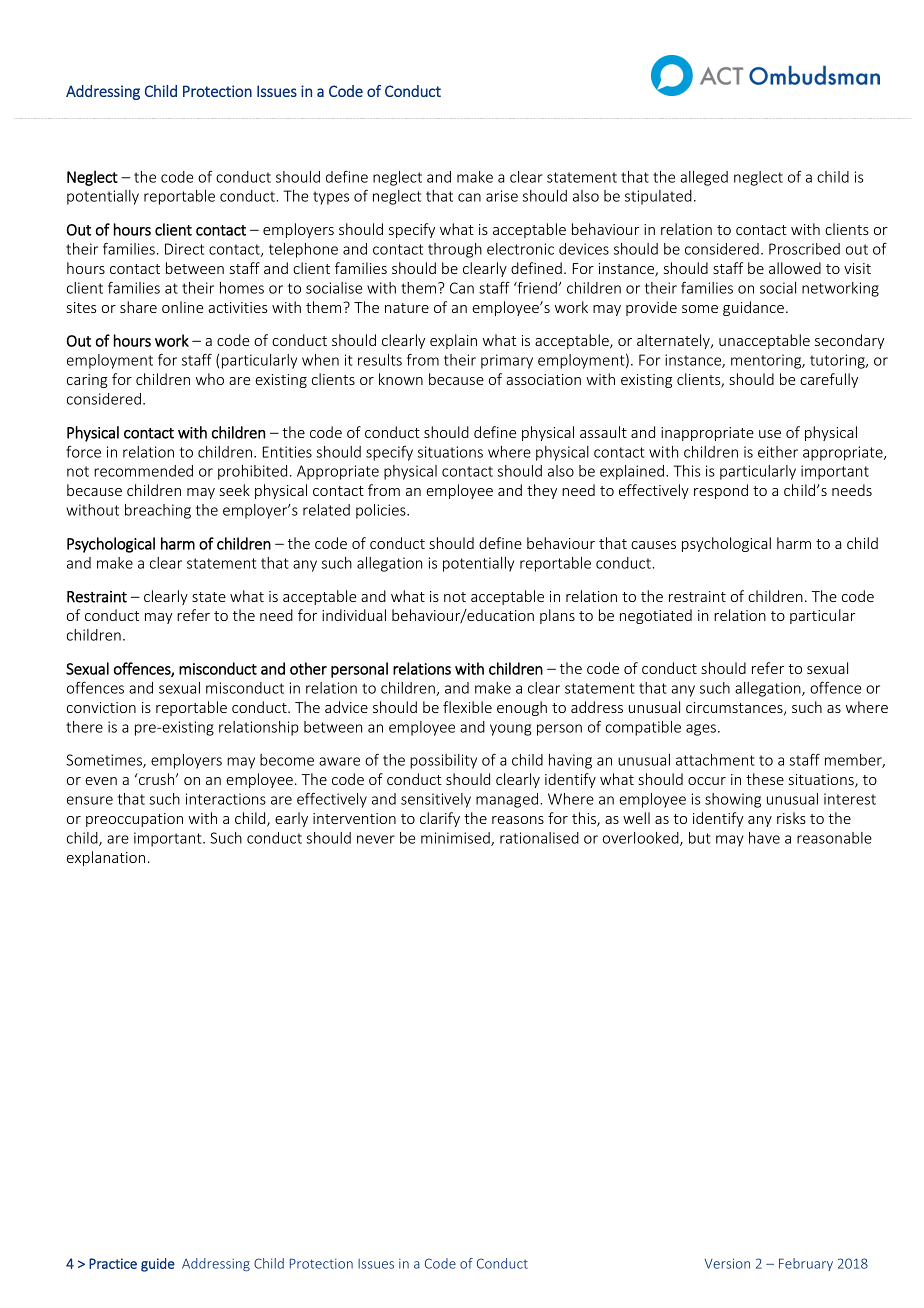  What do you see at coordinates (727, 1263) in the image?
I see `Version` at bounding box center [727, 1263].
